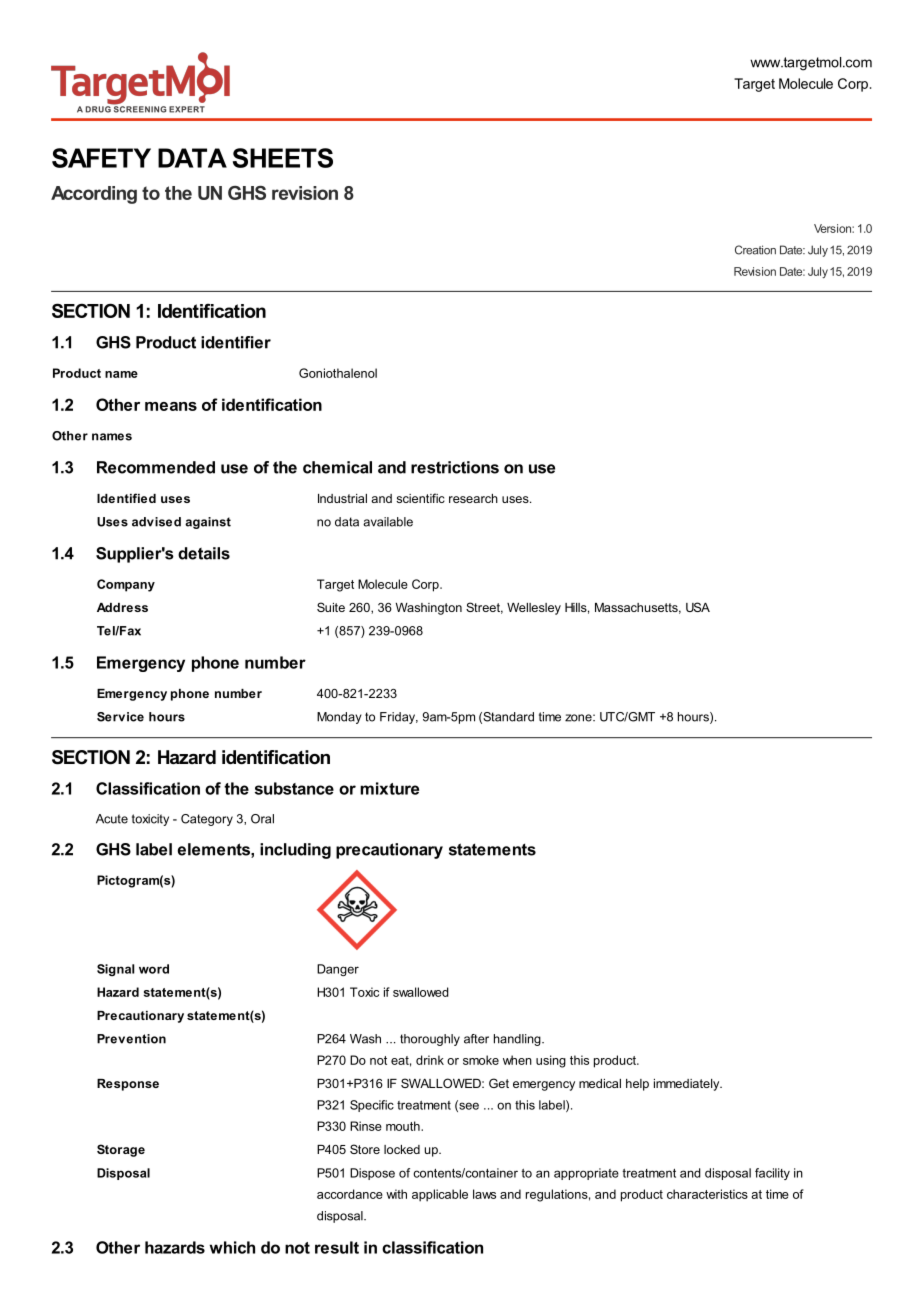 Image resolution: width=924 pixels, height=1308 pixels. Describe the element at coordinates (534, 609) in the page. I see `Wellesley` at that location.
